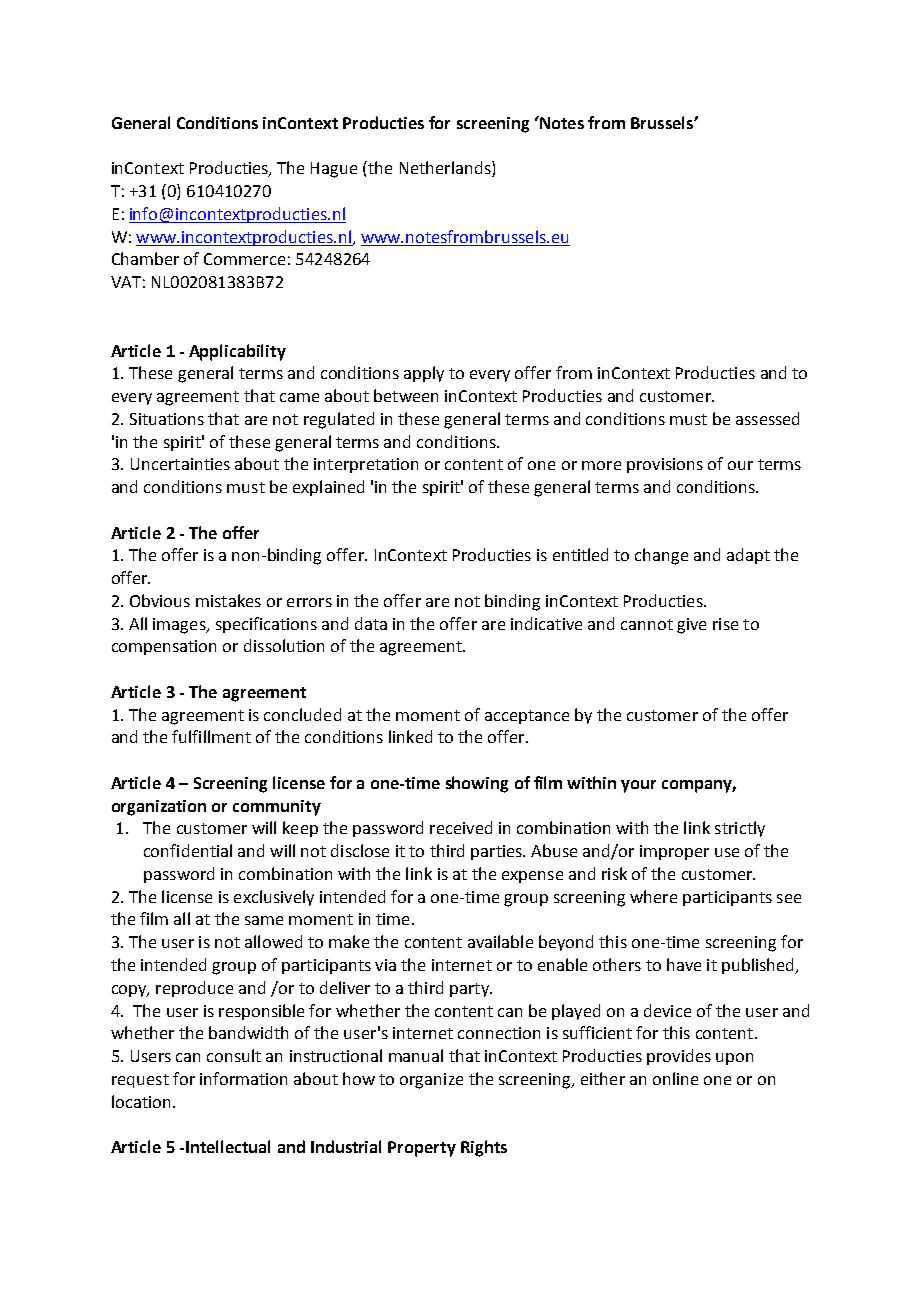  I want to click on Netherlands, so click(446, 169).
